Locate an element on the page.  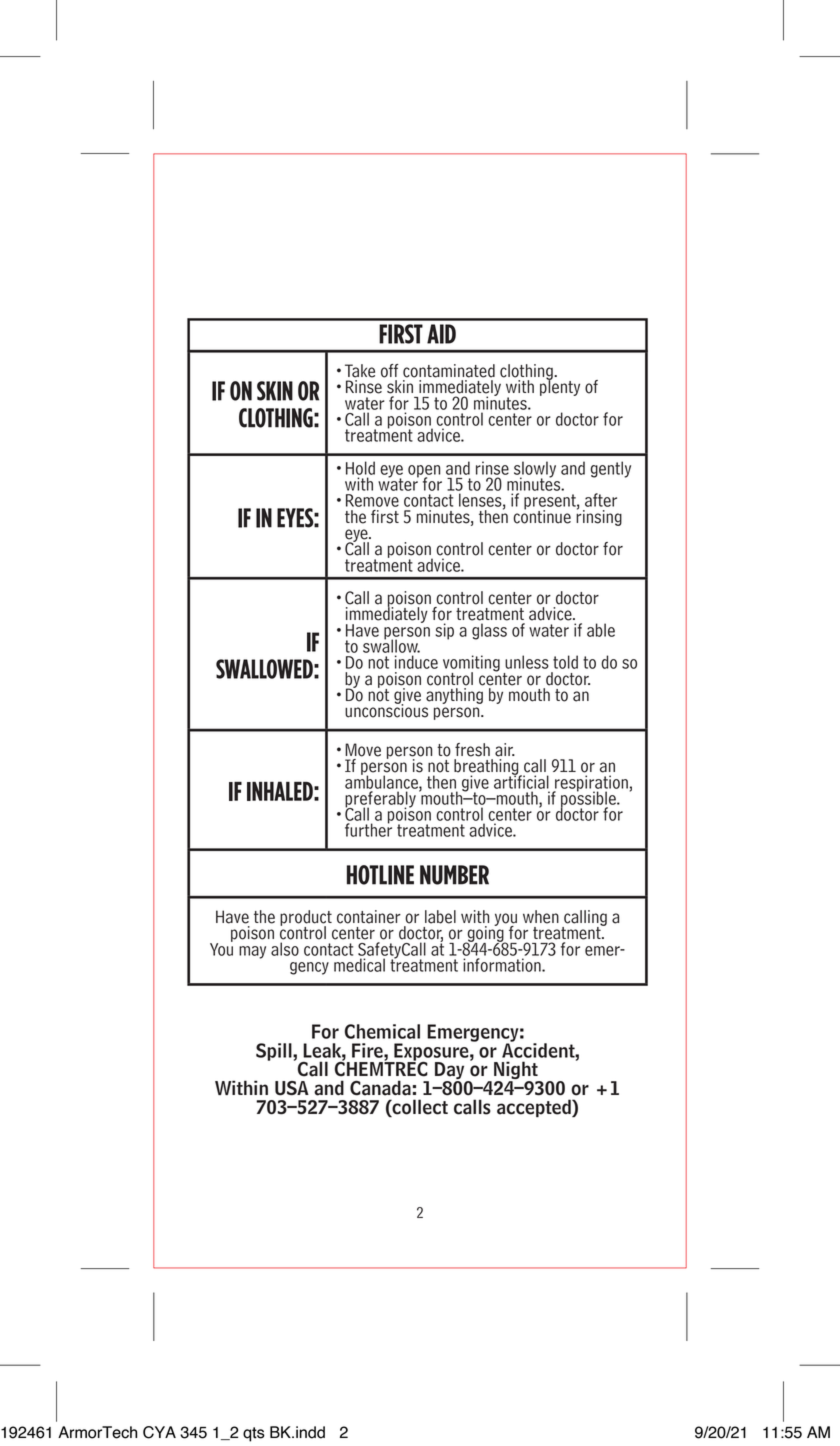
qts is located at coordinates (254, 1434).
